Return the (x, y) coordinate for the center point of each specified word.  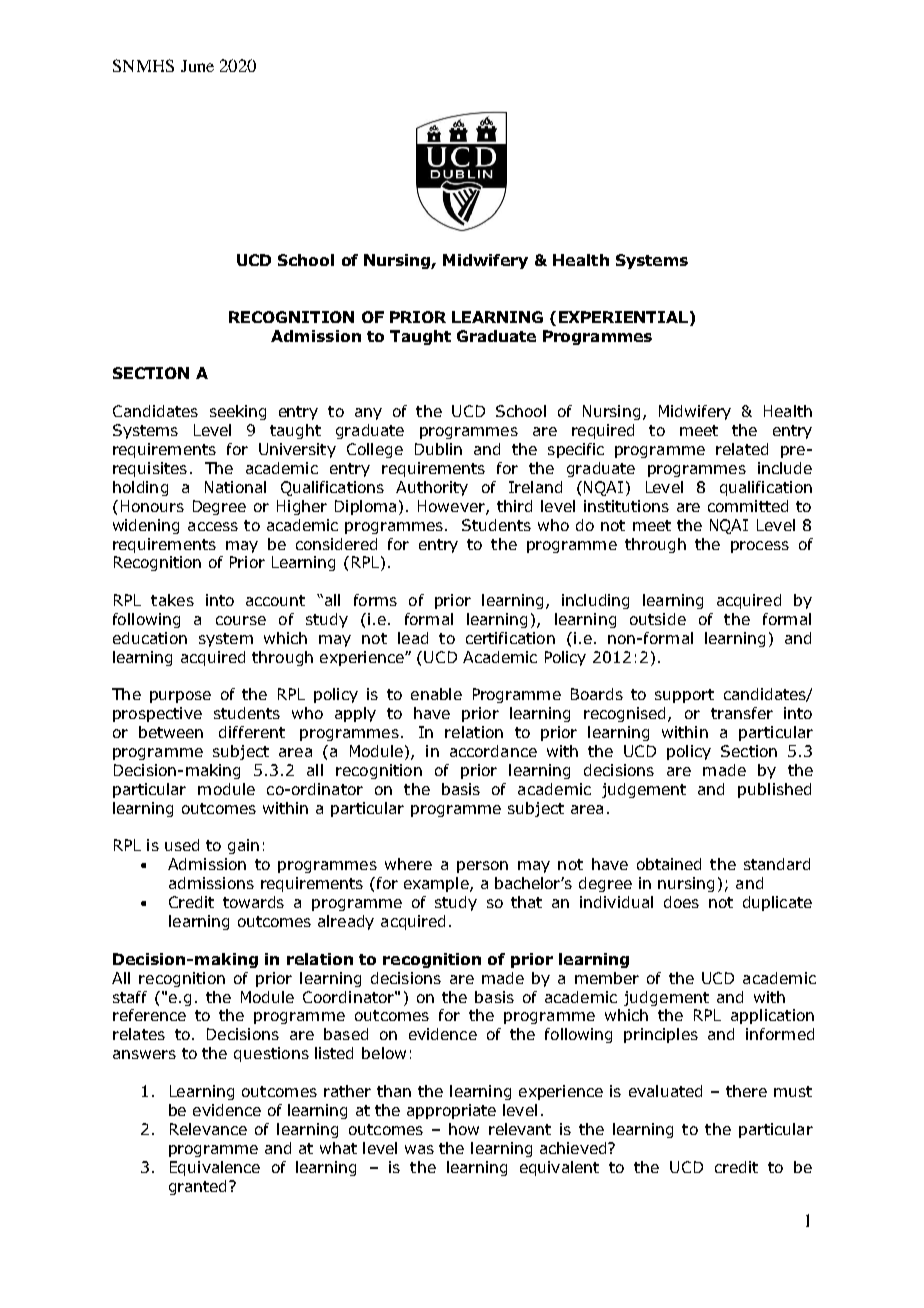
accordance (493, 751)
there (746, 1091)
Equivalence (215, 1168)
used (182, 845)
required (603, 431)
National (235, 487)
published (774, 790)
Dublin (438, 449)
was (419, 1149)
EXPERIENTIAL (623, 317)
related (742, 449)
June (197, 66)
